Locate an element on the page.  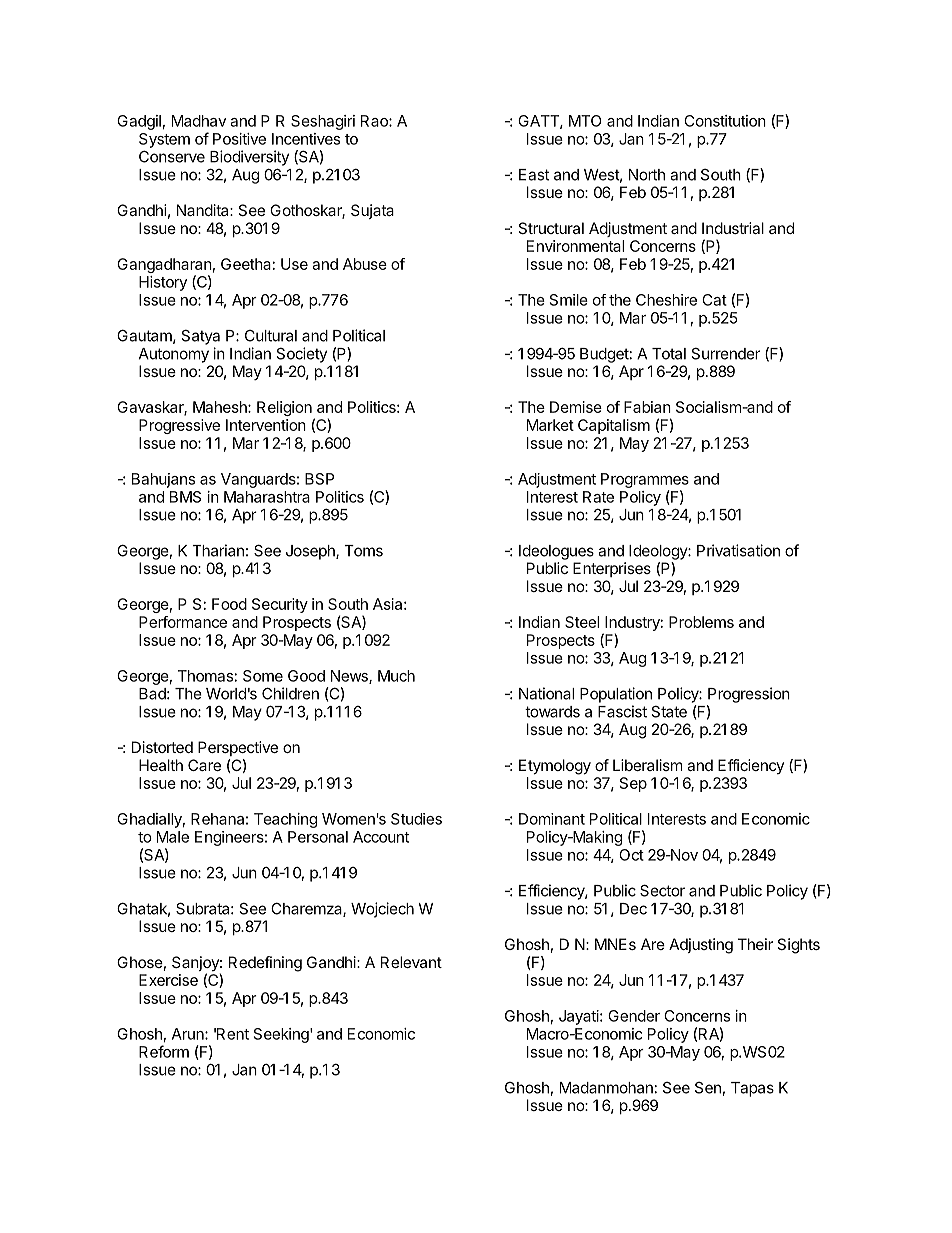
Market is located at coordinates (550, 425).
